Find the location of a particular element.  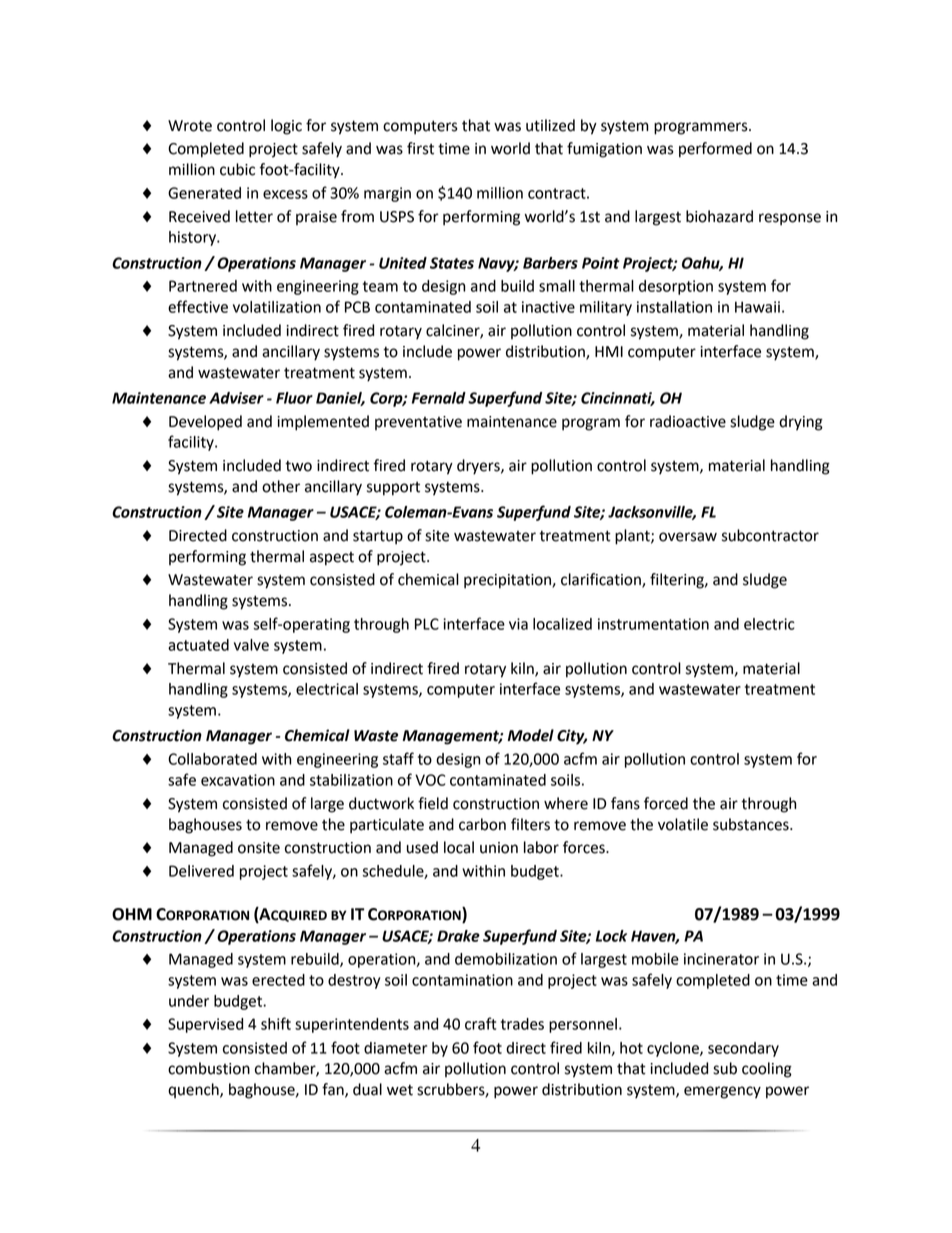

substances is located at coordinates (752, 824).
